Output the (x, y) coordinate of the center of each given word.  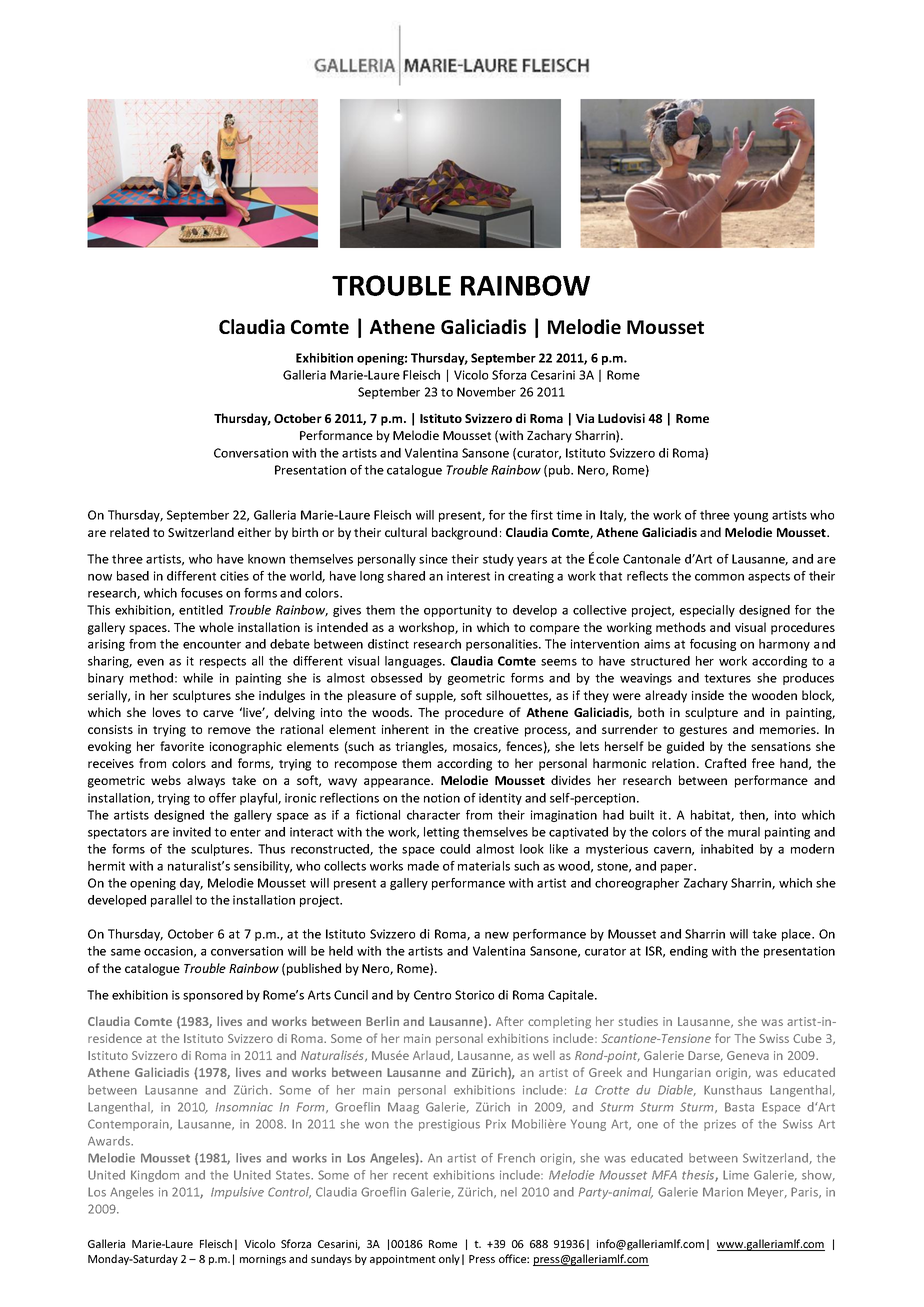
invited (192, 832)
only (449, 1259)
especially (707, 611)
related (129, 532)
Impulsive (237, 1193)
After (509, 1021)
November (486, 392)
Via (585, 418)
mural (744, 832)
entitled (201, 610)
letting (441, 833)
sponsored (213, 996)
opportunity (458, 611)
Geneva (748, 1055)
